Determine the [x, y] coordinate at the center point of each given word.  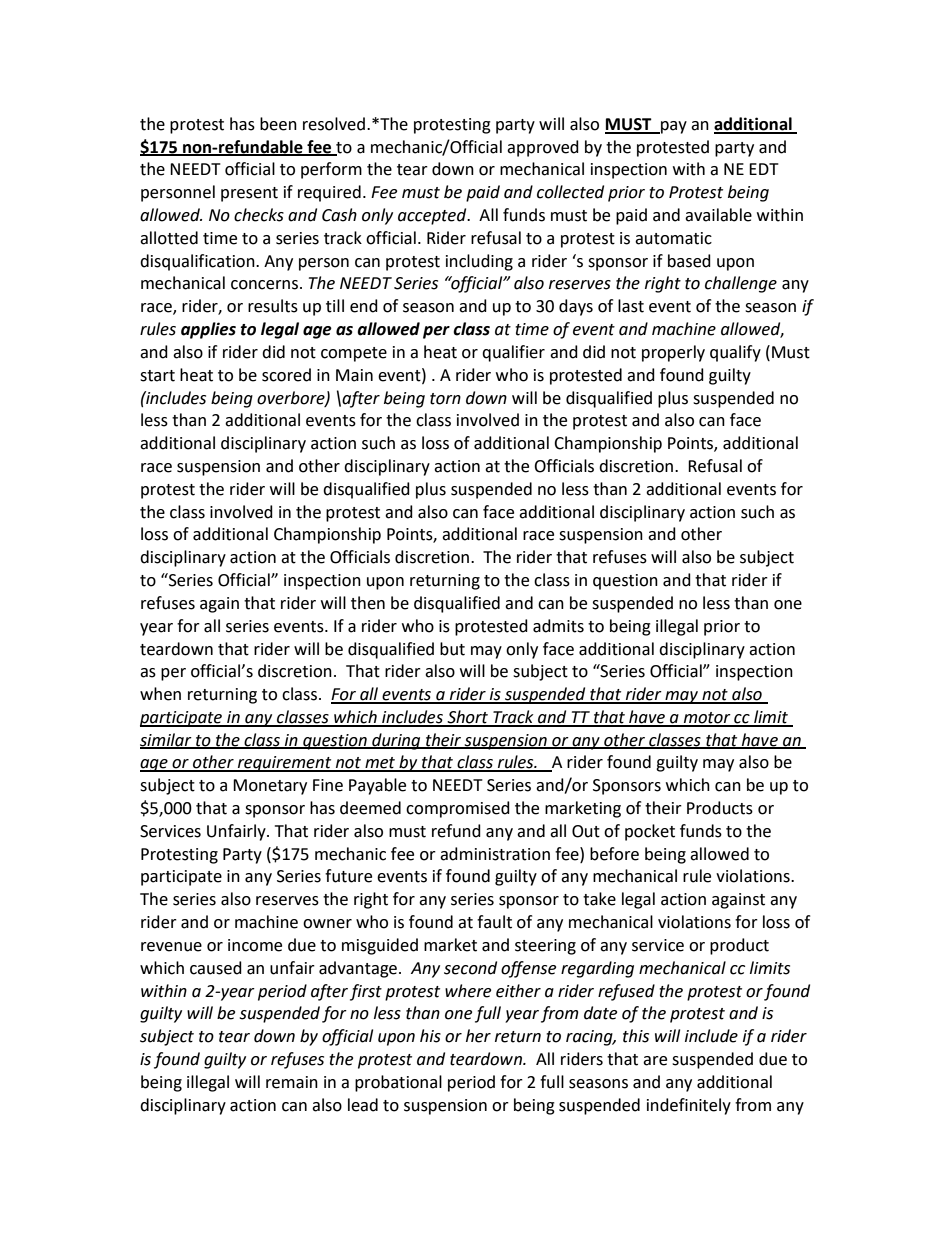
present [249, 194]
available [718, 215]
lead [363, 1105]
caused [216, 968]
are [655, 1061]
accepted [433, 216]
